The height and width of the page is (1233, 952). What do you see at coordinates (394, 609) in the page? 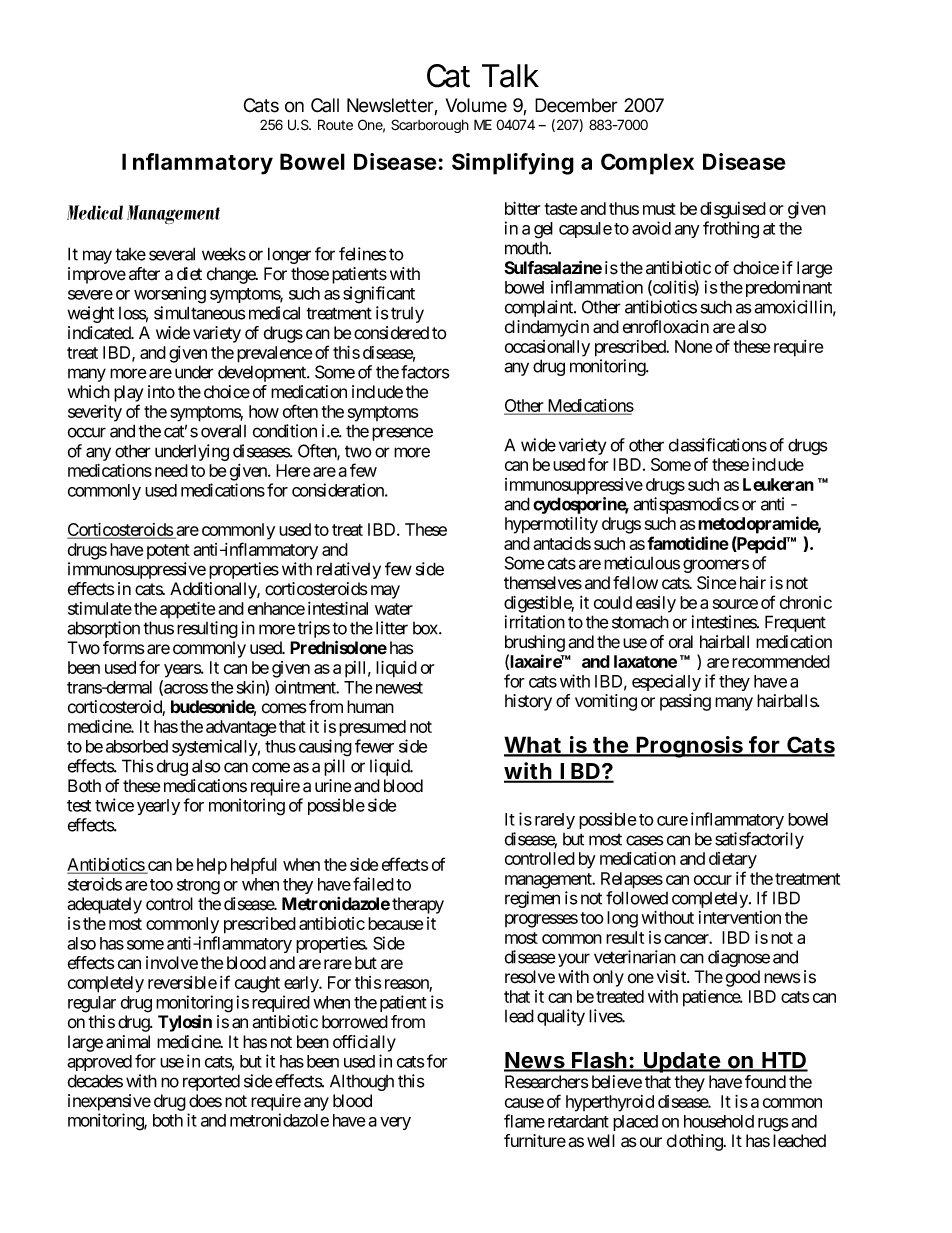
I see `water` at bounding box center [394, 609].
